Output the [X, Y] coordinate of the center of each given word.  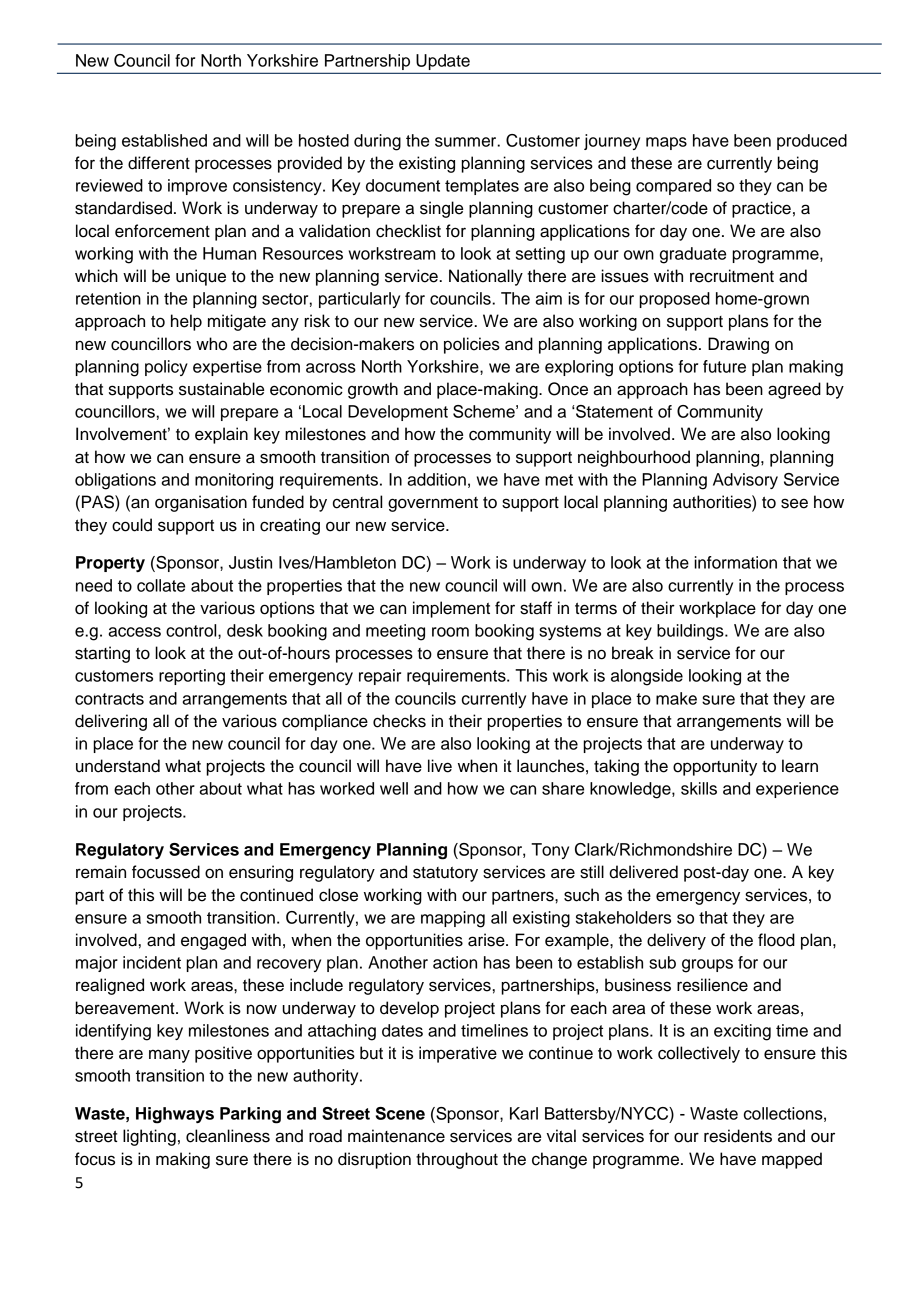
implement [451, 609]
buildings [691, 632]
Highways [175, 1115]
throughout [457, 1160]
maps [666, 143]
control [192, 630]
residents [738, 1136]
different [159, 163]
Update [443, 62]
